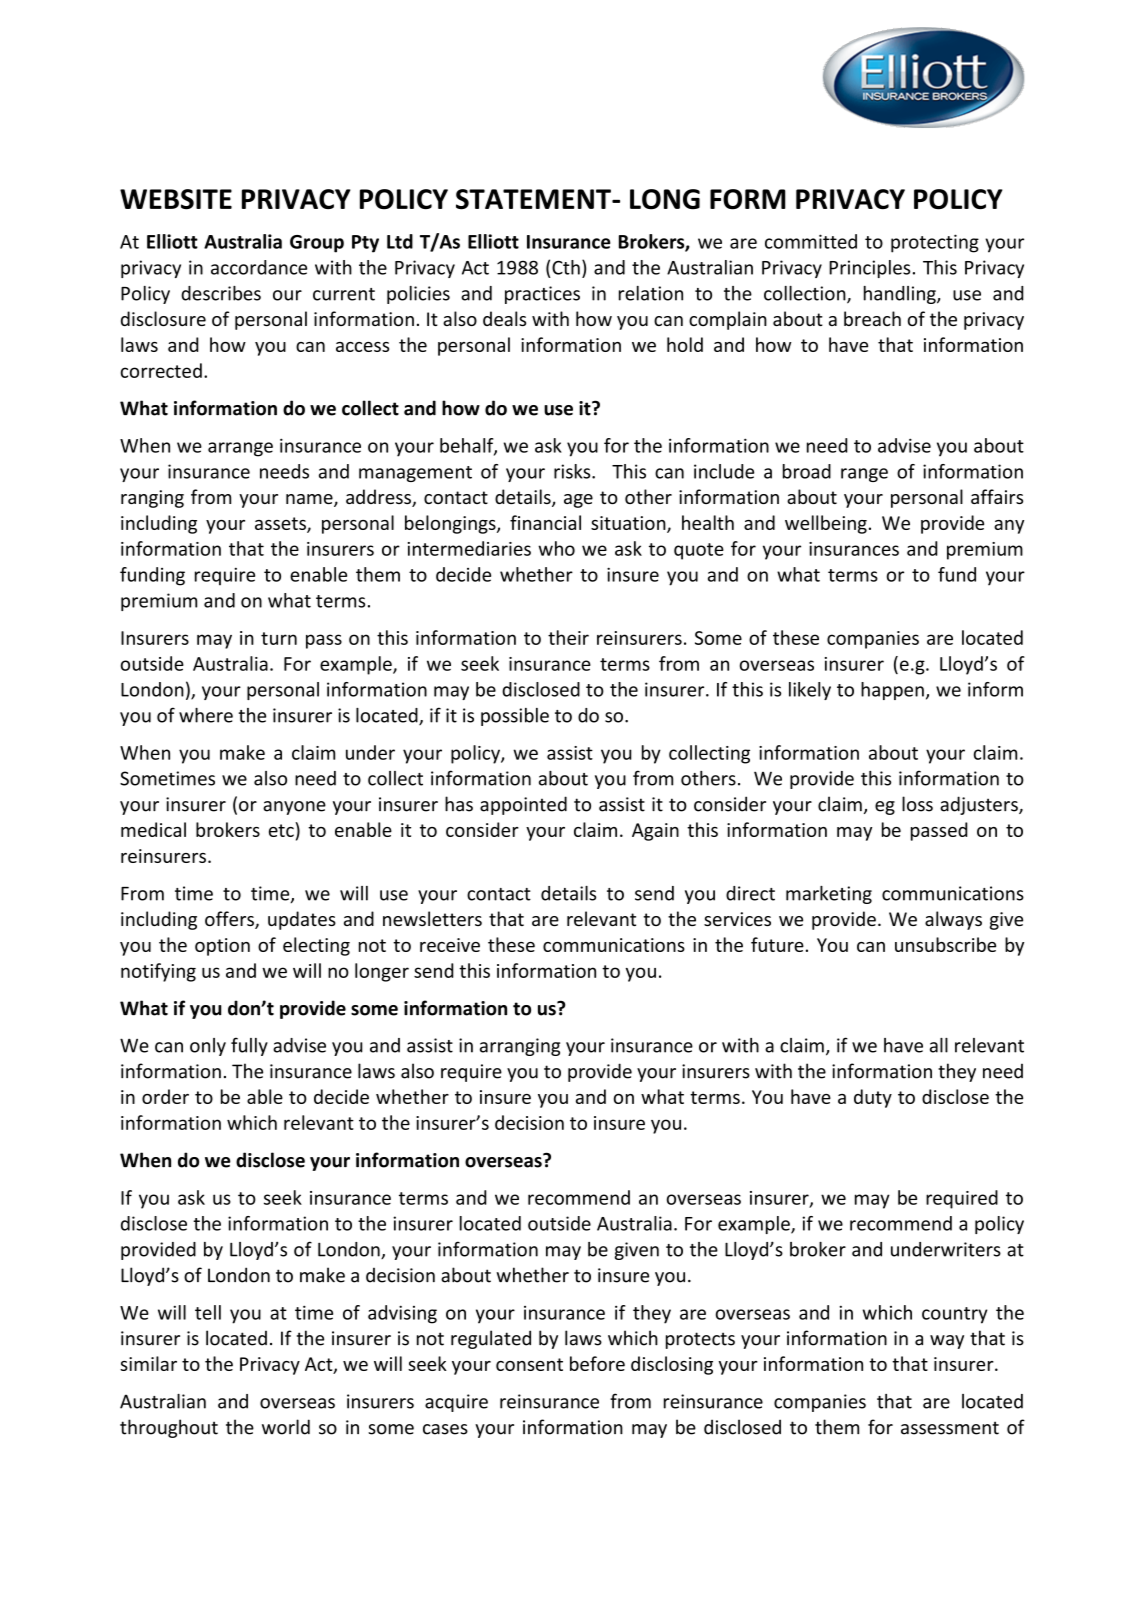  Describe the element at coordinates (249, 1046) in the screenshot. I see `fully` at that location.
